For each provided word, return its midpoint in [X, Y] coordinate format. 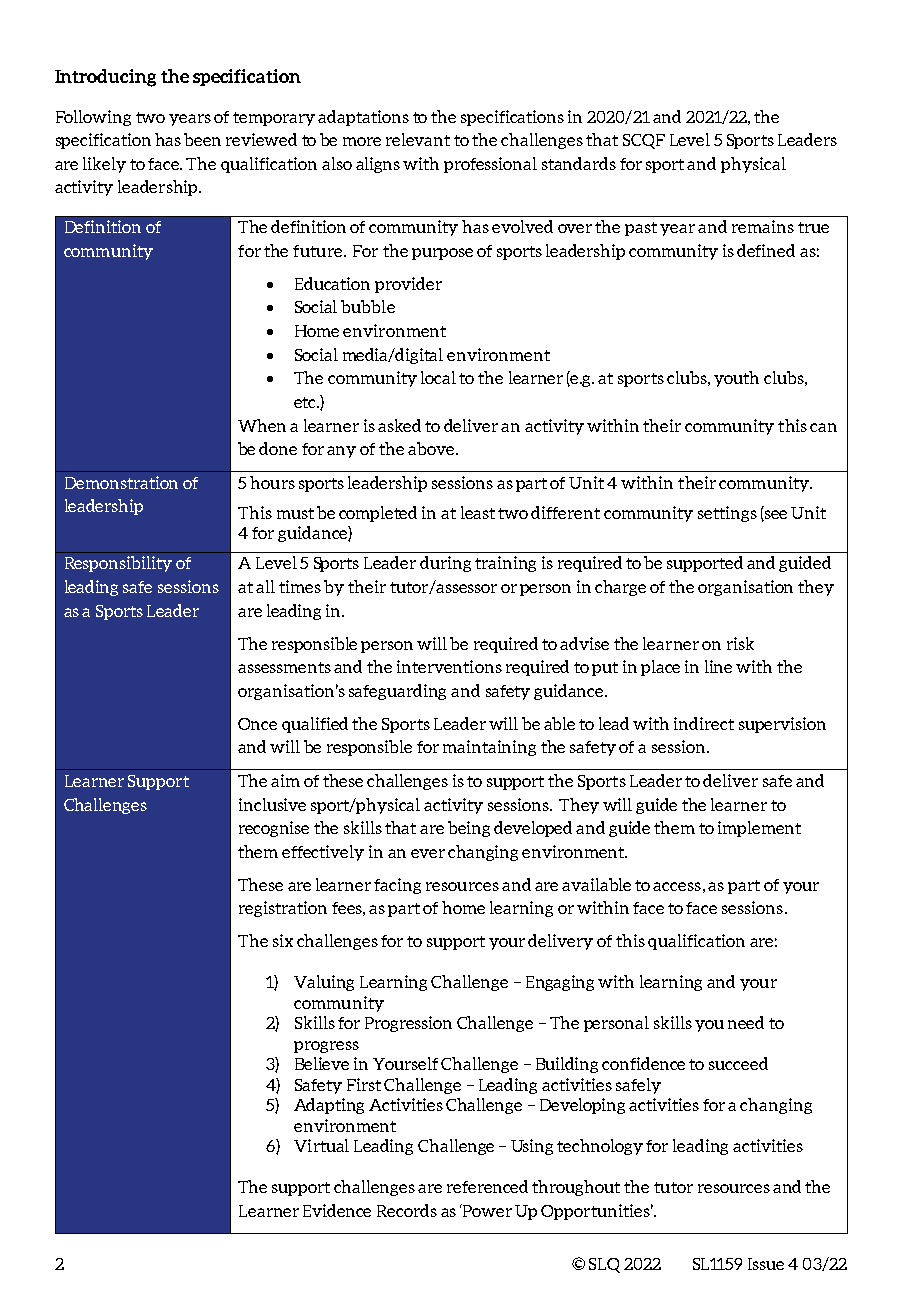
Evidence [337, 1210]
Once [257, 724]
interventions [449, 666]
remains [763, 226]
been [202, 139]
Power [486, 1210]
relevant [418, 139]
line [718, 666]
